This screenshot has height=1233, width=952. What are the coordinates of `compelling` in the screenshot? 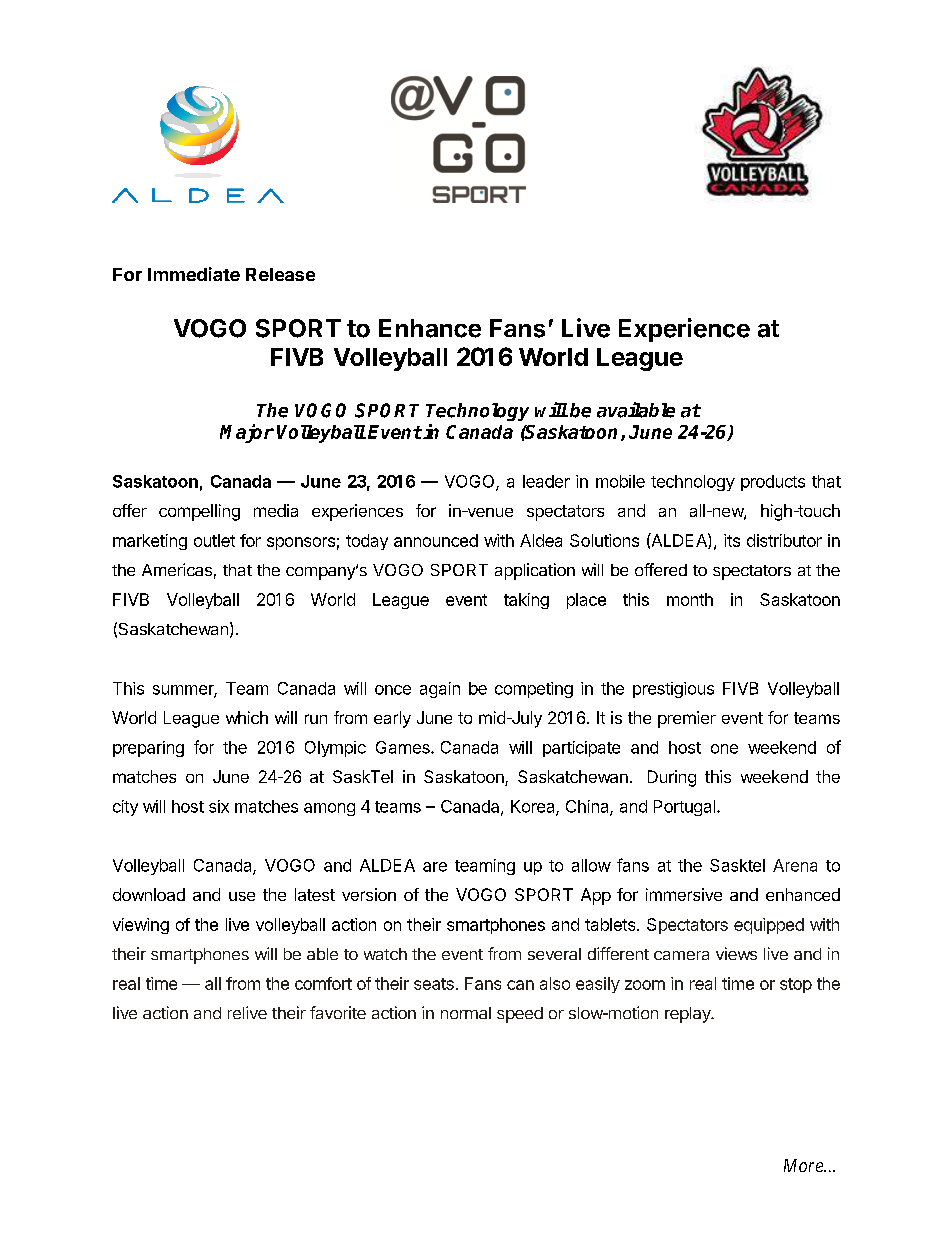 It's located at (199, 512).
